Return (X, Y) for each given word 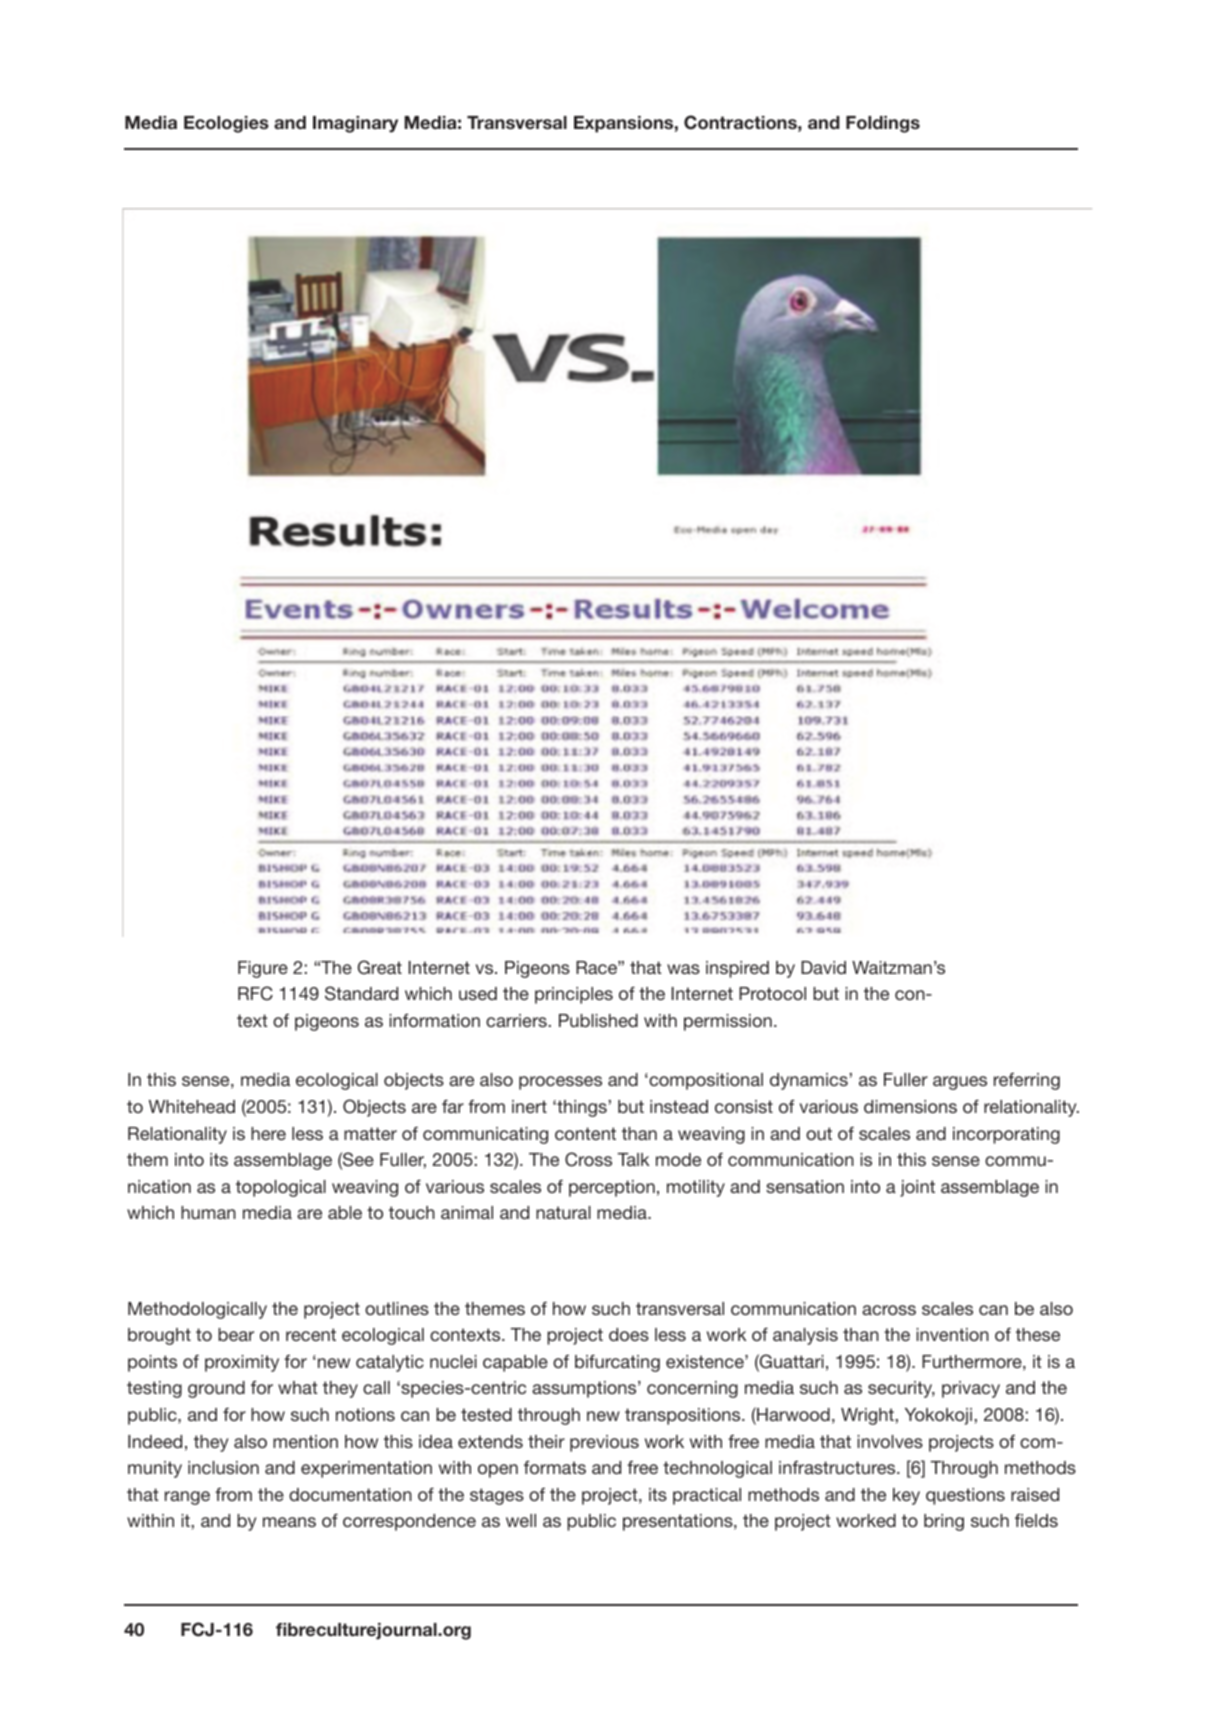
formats (555, 1467)
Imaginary (355, 124)
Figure (263, 969)
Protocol (772, 993)
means (289, 1522)
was (683, 969)
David (823, 967)
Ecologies (226, 124)
